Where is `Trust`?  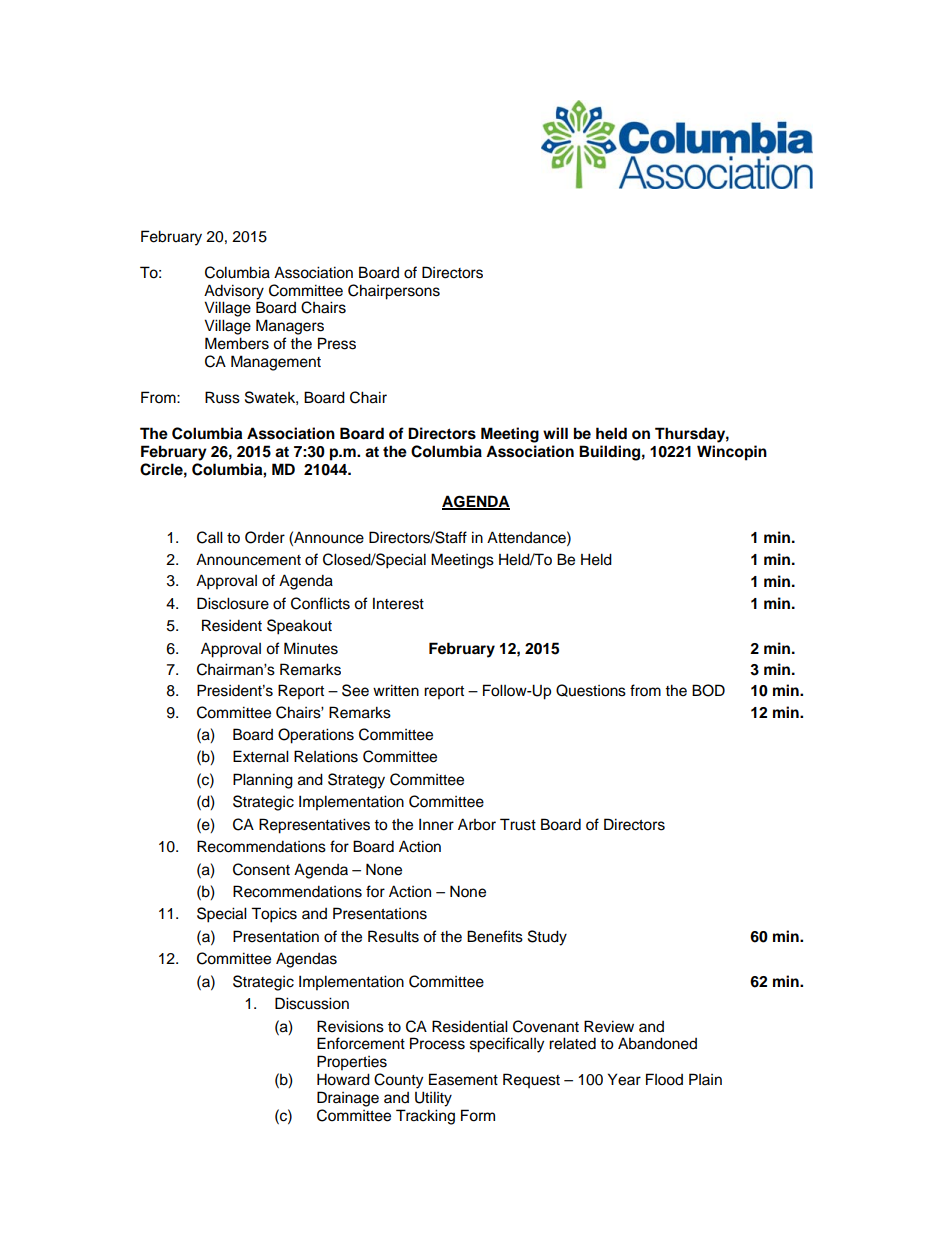 Trust is located at coordinates (518, 824).
